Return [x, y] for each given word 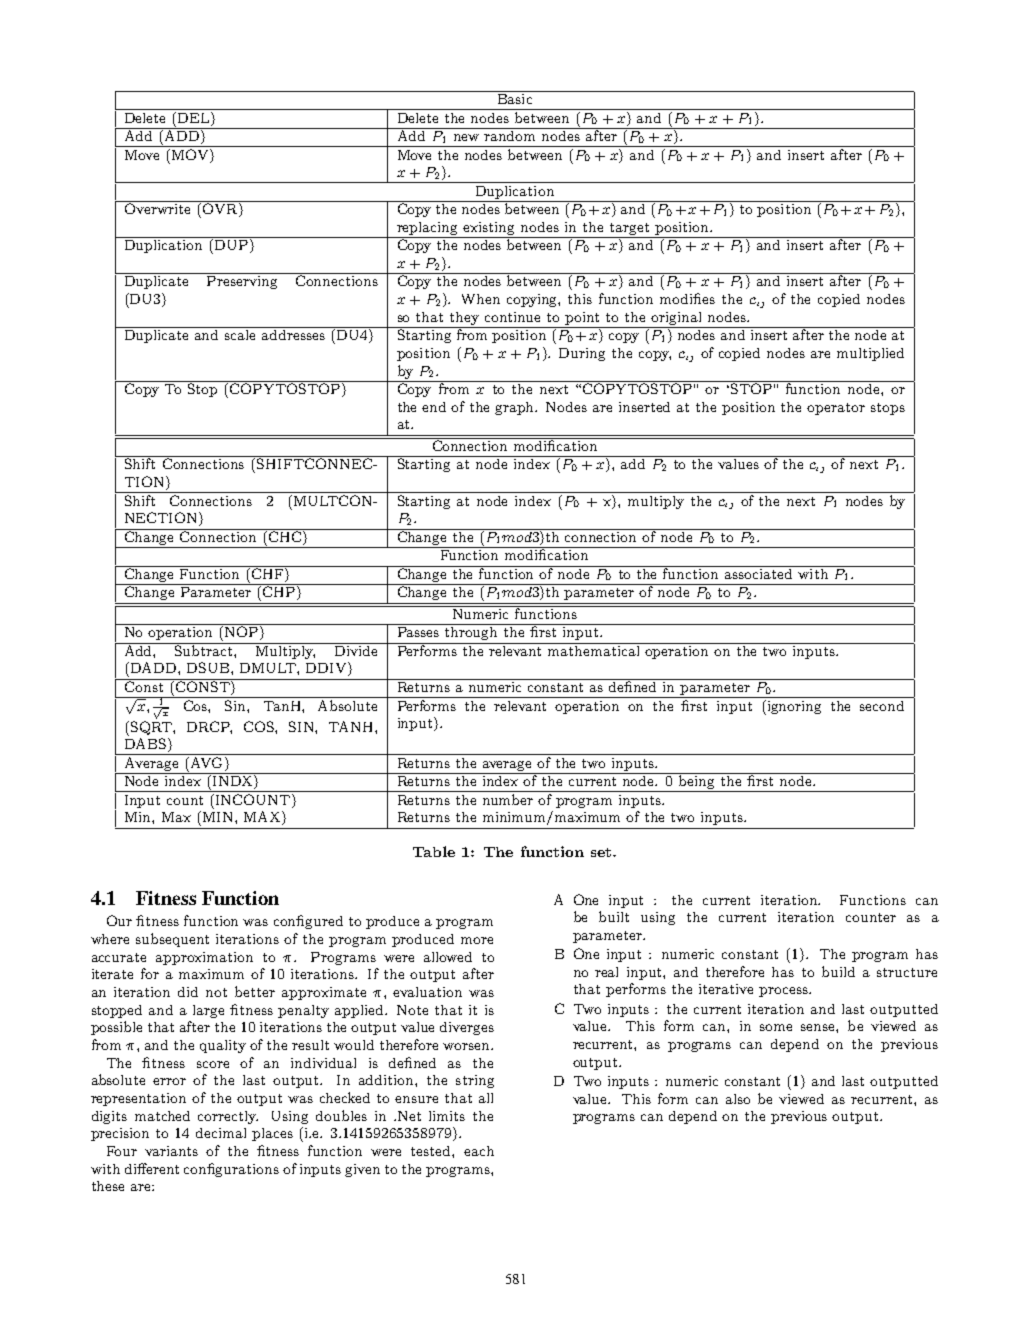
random [511, 134]
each [479, 1151]
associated [758, 572]
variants [171, 1151]
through [472, 632]
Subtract [204, 649]
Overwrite [158, 207]
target [629, 229]
